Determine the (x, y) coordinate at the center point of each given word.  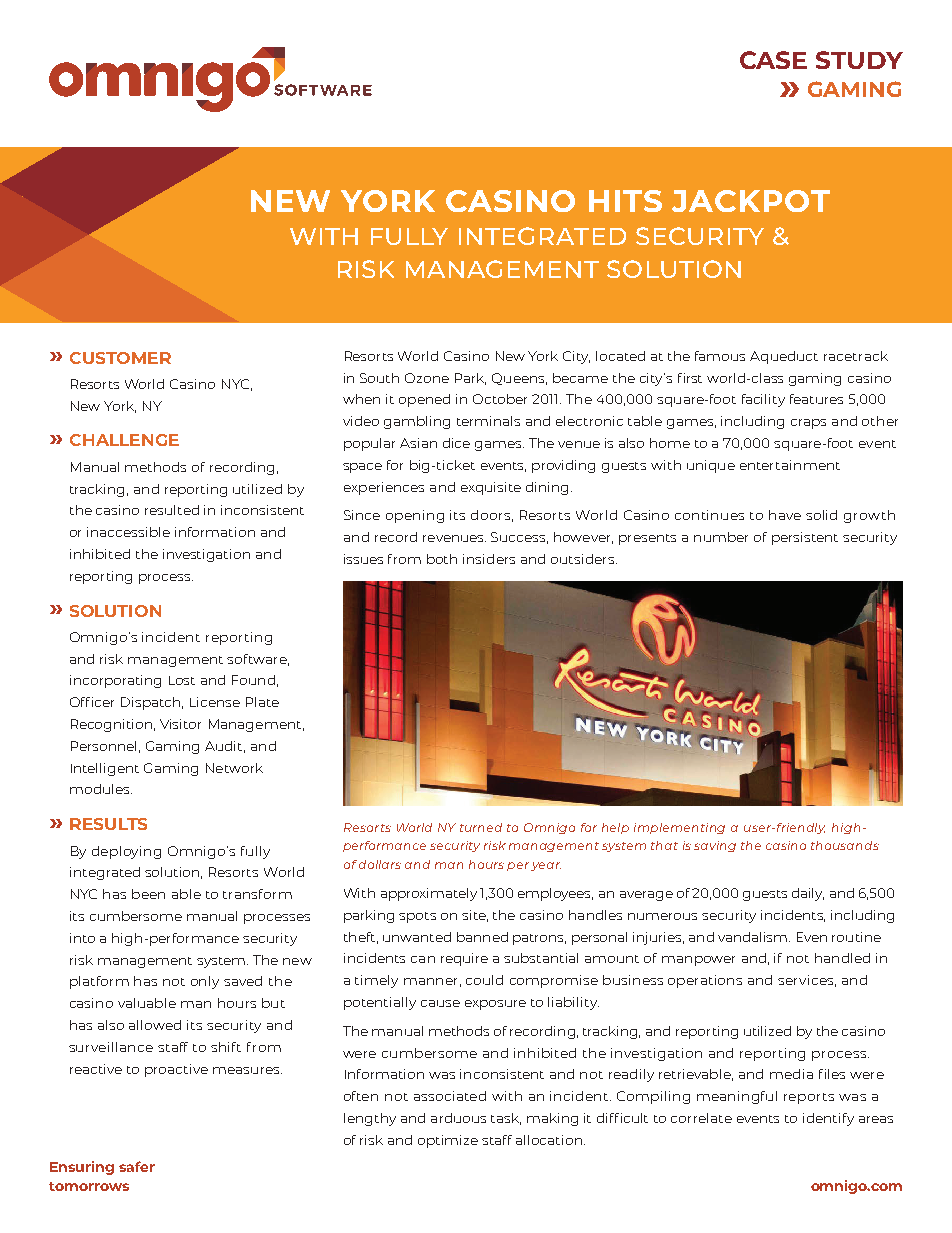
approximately (429, 894)
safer (137, 1166)
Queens (519, 379)
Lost (182, 680)
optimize (448, 1141)
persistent (805, 538)
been (148, 894)
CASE (773, 60)
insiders (489, 559)
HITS (625, 201)
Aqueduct (784, 357)
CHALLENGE (124, 440)
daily (808, 894)
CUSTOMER (120, 358)
